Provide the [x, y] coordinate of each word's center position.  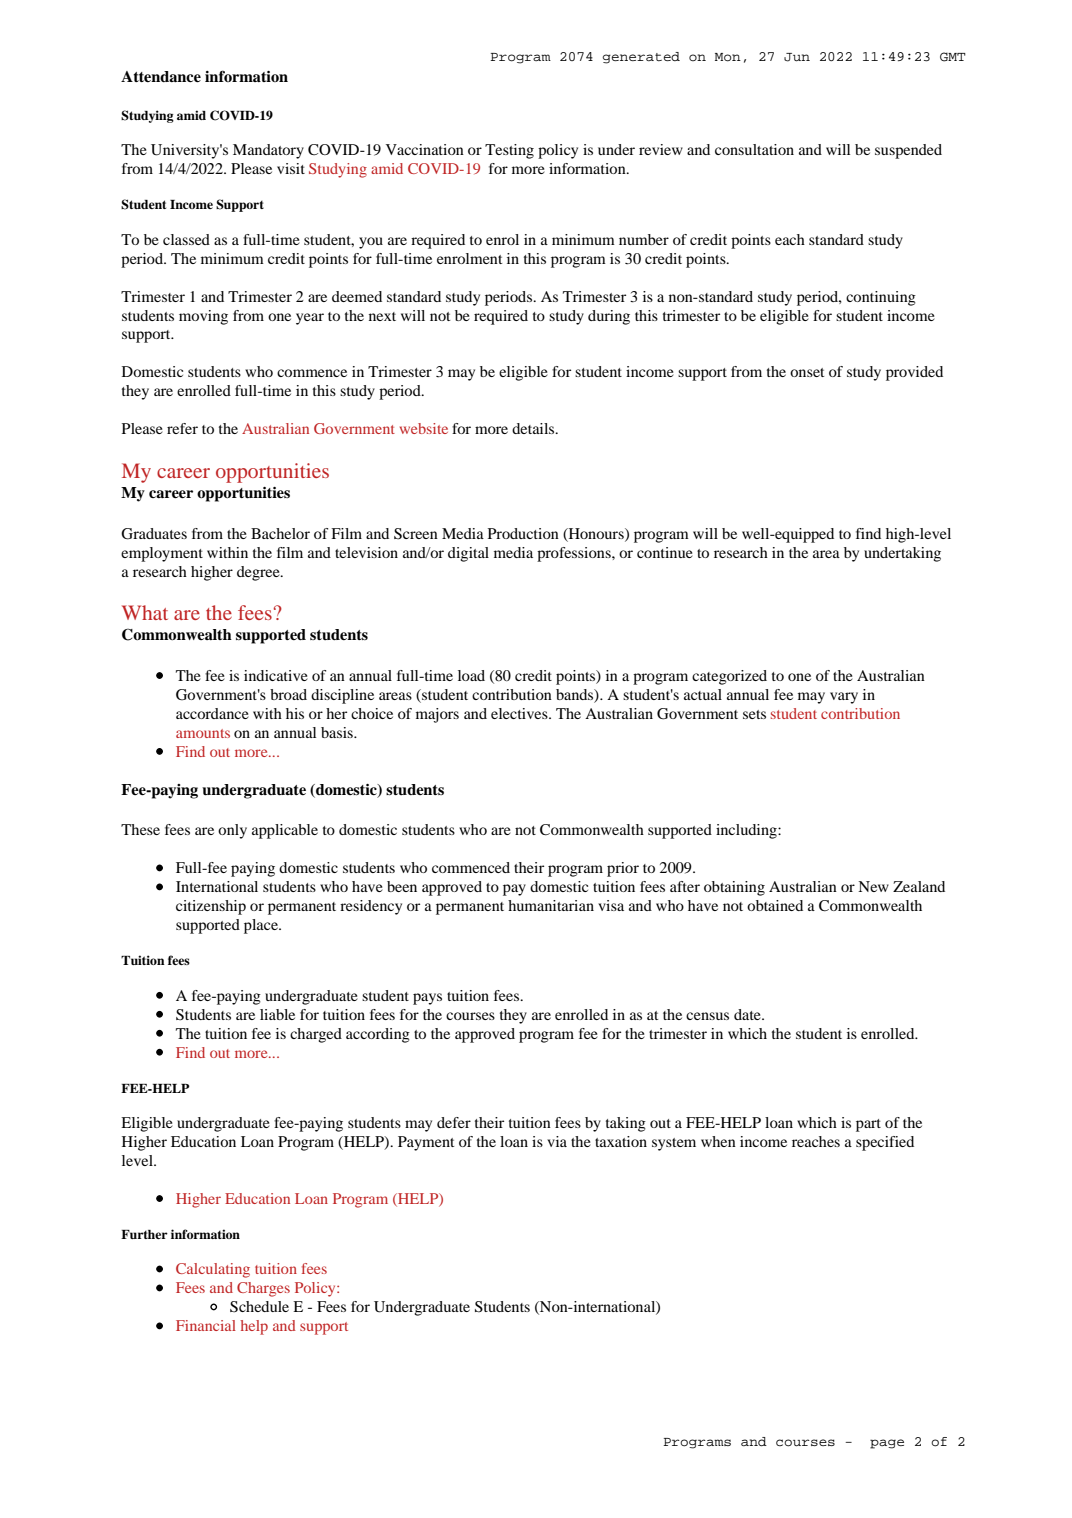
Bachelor [280, 533]
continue [665, 552]
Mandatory [268, 151]
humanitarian [551, 905]
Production [523, 533]
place [262, 926]
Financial [206, 1325]
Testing [509, 151]
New [873, 886]
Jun [797, 57]
